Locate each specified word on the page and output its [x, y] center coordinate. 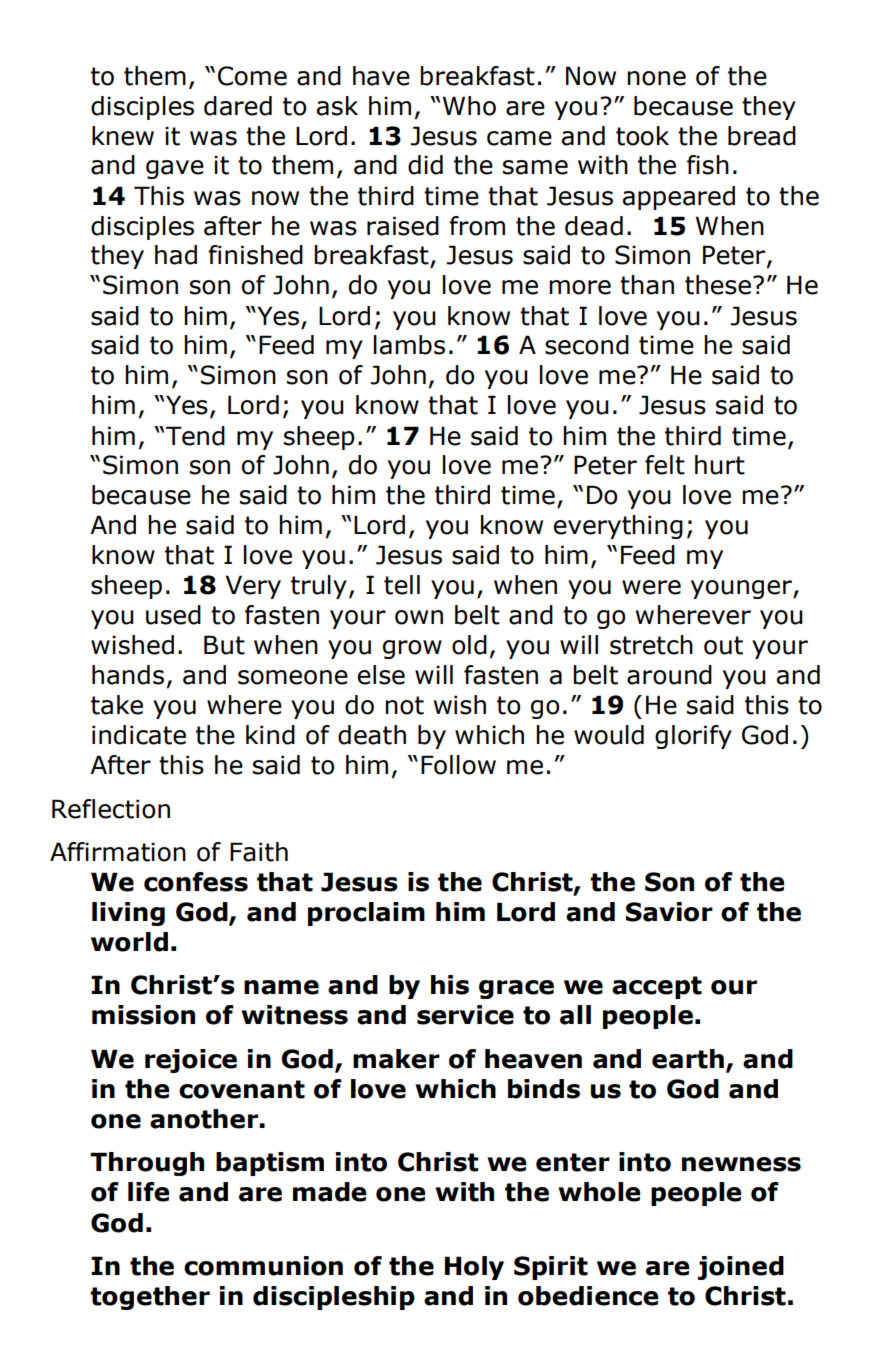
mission [143, 1015]
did [425, 165]
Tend [195, 436]
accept [657, 987]
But [224, 645]
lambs [409, 345]
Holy [474, 1268]
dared [238, 106]
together [150, 1298]
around [669, 675]
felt [665, 465]
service [465, 1015]
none [656, 78]
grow [412, 649]
